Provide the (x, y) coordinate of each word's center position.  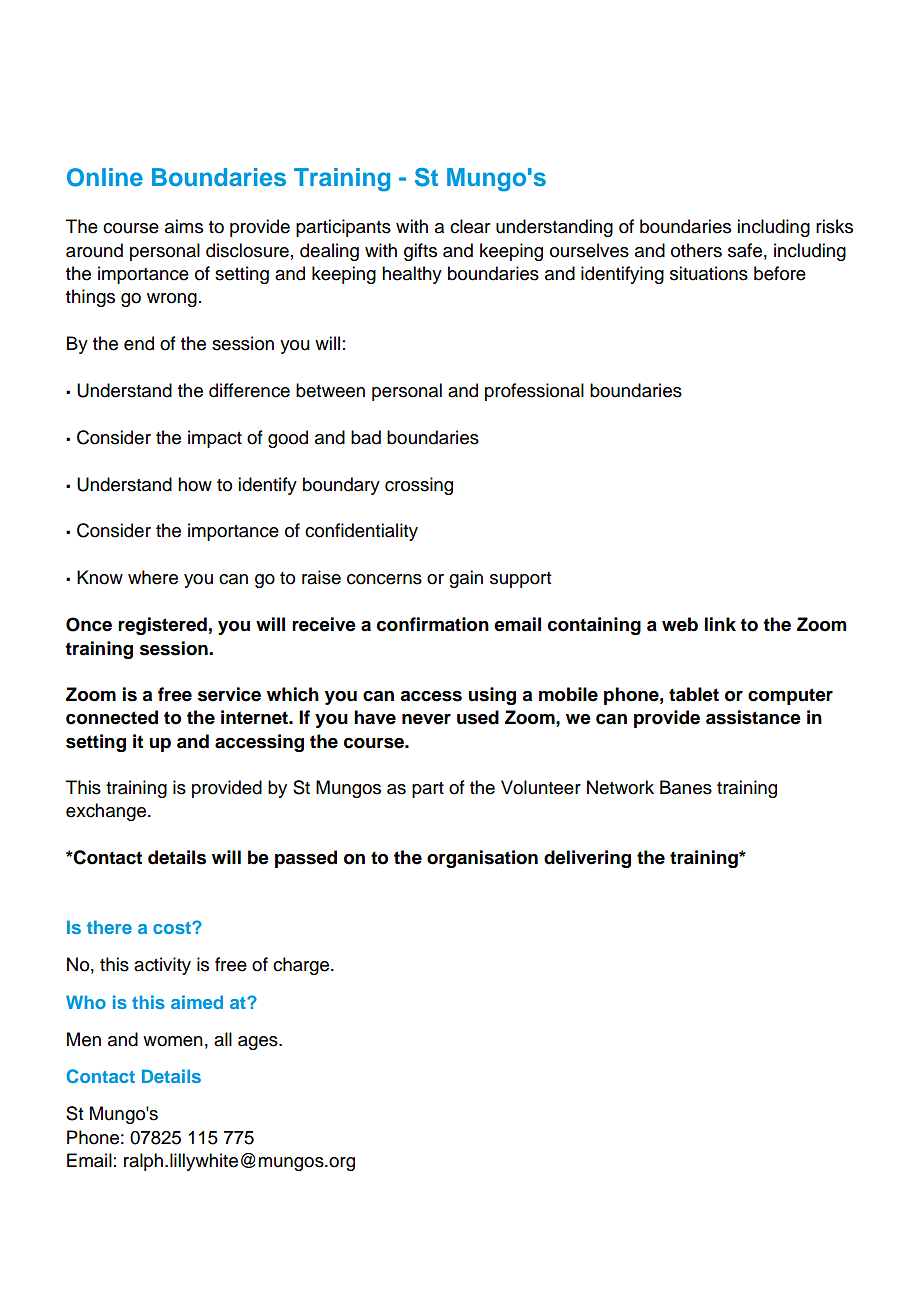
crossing (419, 486)
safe (745, 250)
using (492, 696)
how (195, 484)
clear (470, 226)
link (720, 624)
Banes (686, 787)
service (229, 694)
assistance (753, 717)
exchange (106, 812)
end (139, 343)
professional (534, 392)
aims (184, 226)
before (780, 273)
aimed (197, 1002)
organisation (482, 859)
